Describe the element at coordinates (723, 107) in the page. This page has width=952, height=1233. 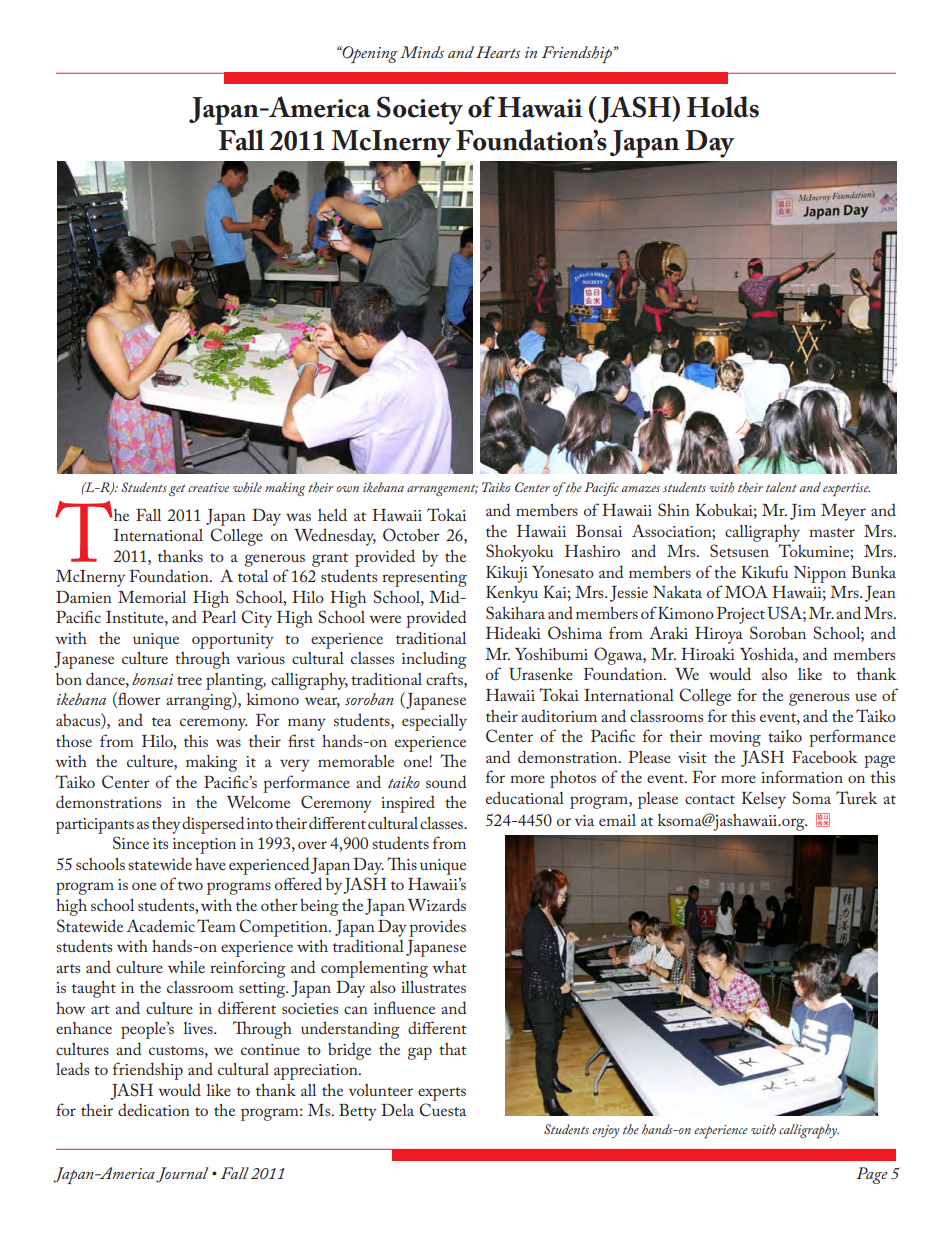
I see `Holds` at that location.
